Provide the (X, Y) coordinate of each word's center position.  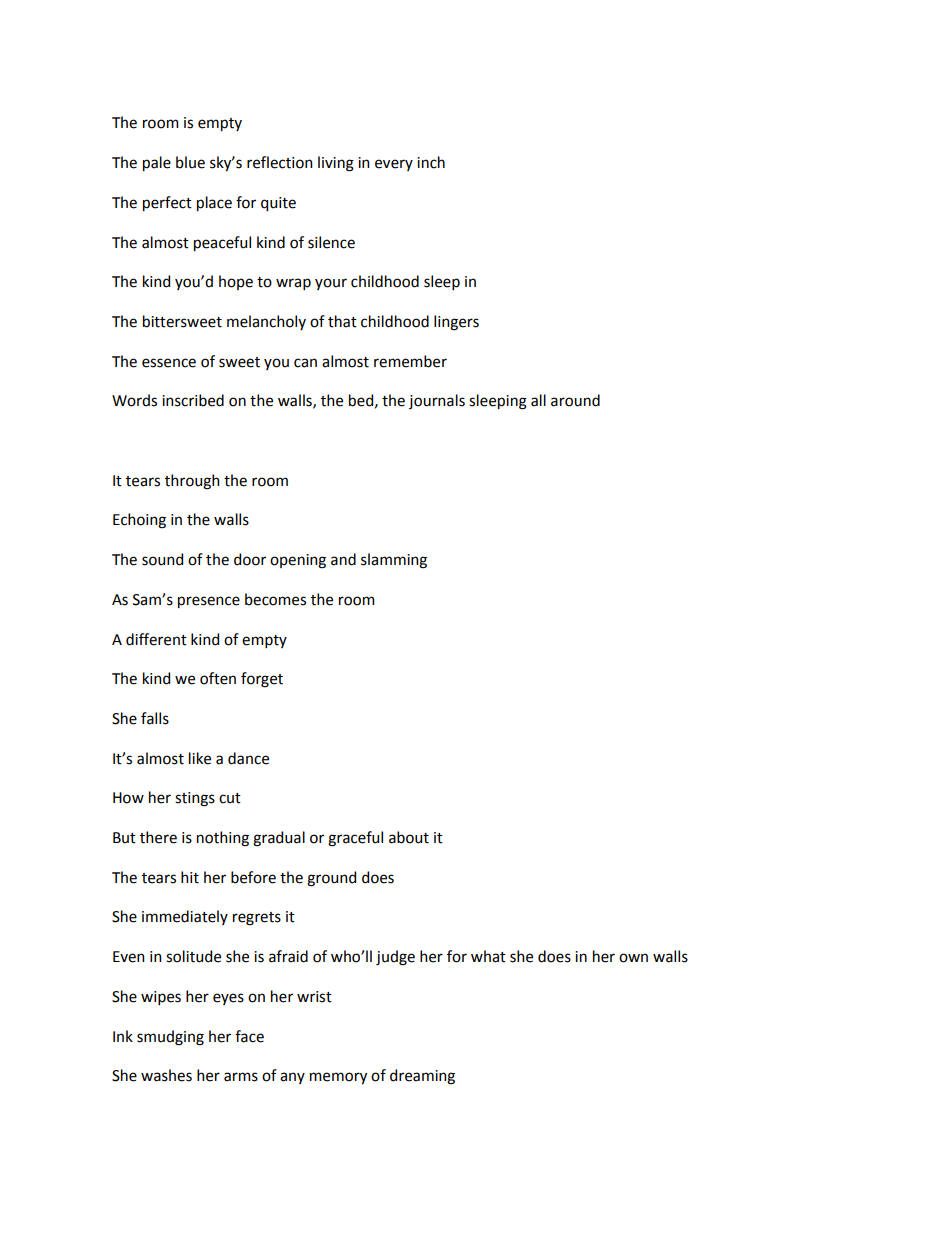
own (633, 958)
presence (209, 602)
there (158, 837)
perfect (167, 203)
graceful (355, 839)
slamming (394, 561)
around (575, 400)
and (343, 559)
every (394, 165)
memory (338, 1078)
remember (410, 361)
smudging (170, 1038)
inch (431, 162)
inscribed (193, 400)
